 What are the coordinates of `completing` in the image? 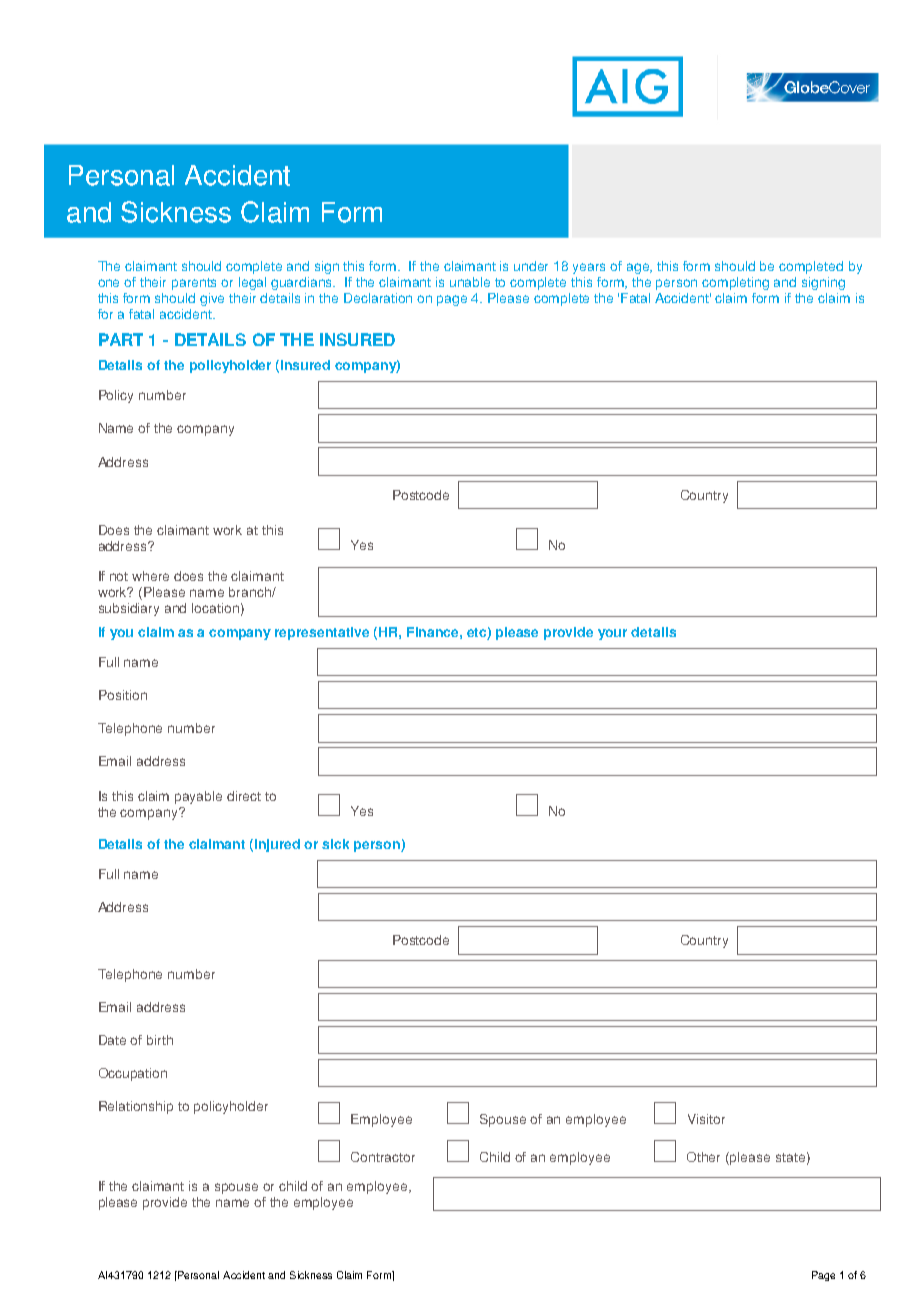 It's located at (735, 283).
